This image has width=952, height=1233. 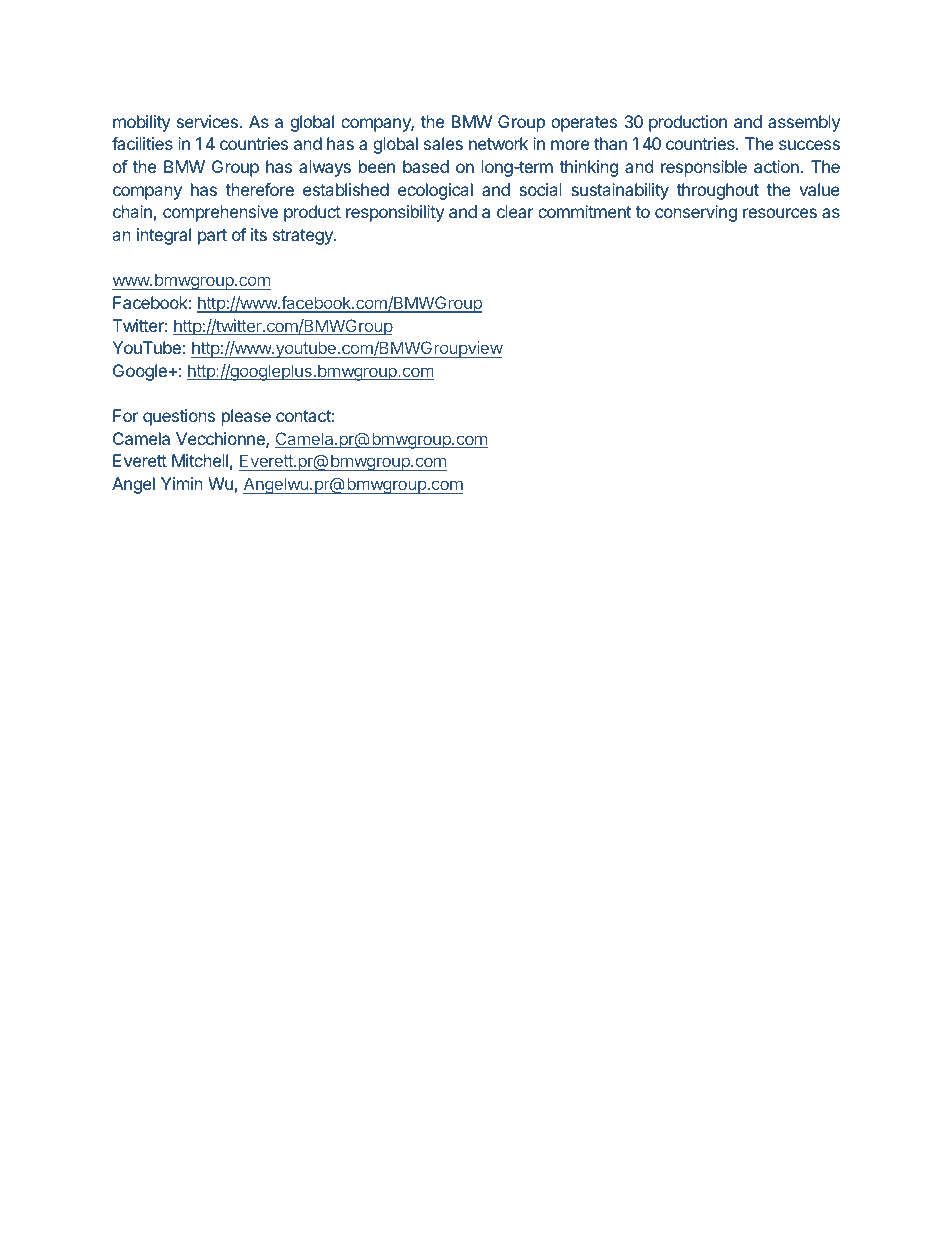 What do you see at coordinates (207, 121) in the image?
I see `services` at bounding box center [207, 121].
